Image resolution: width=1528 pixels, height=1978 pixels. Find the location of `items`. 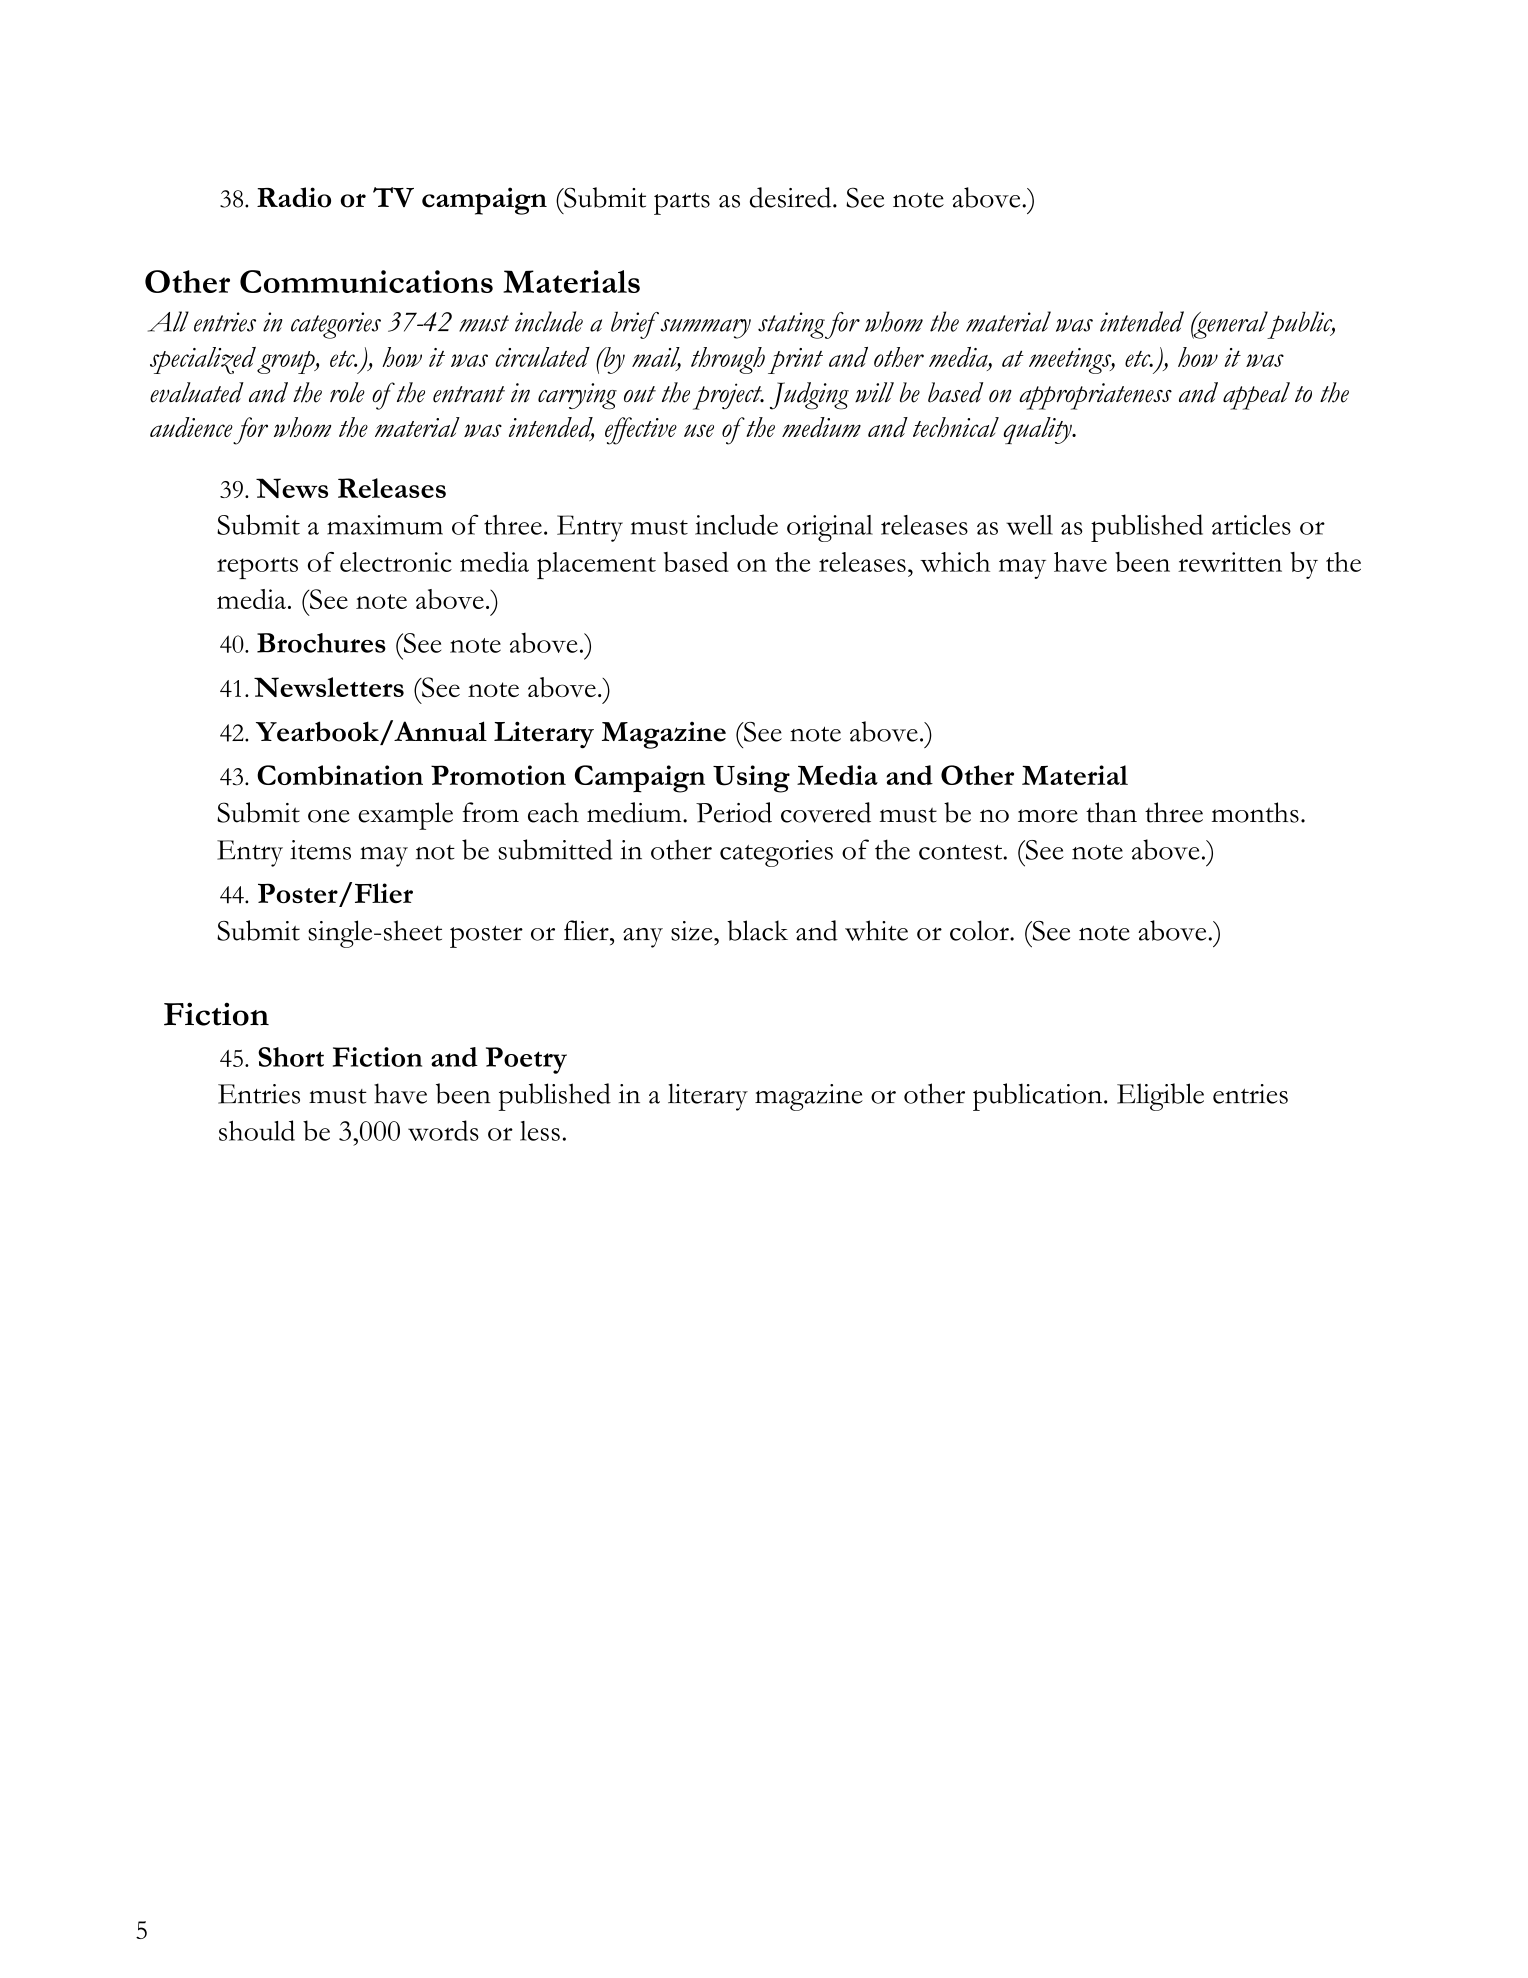

items is located at coordinates (320, 850).
